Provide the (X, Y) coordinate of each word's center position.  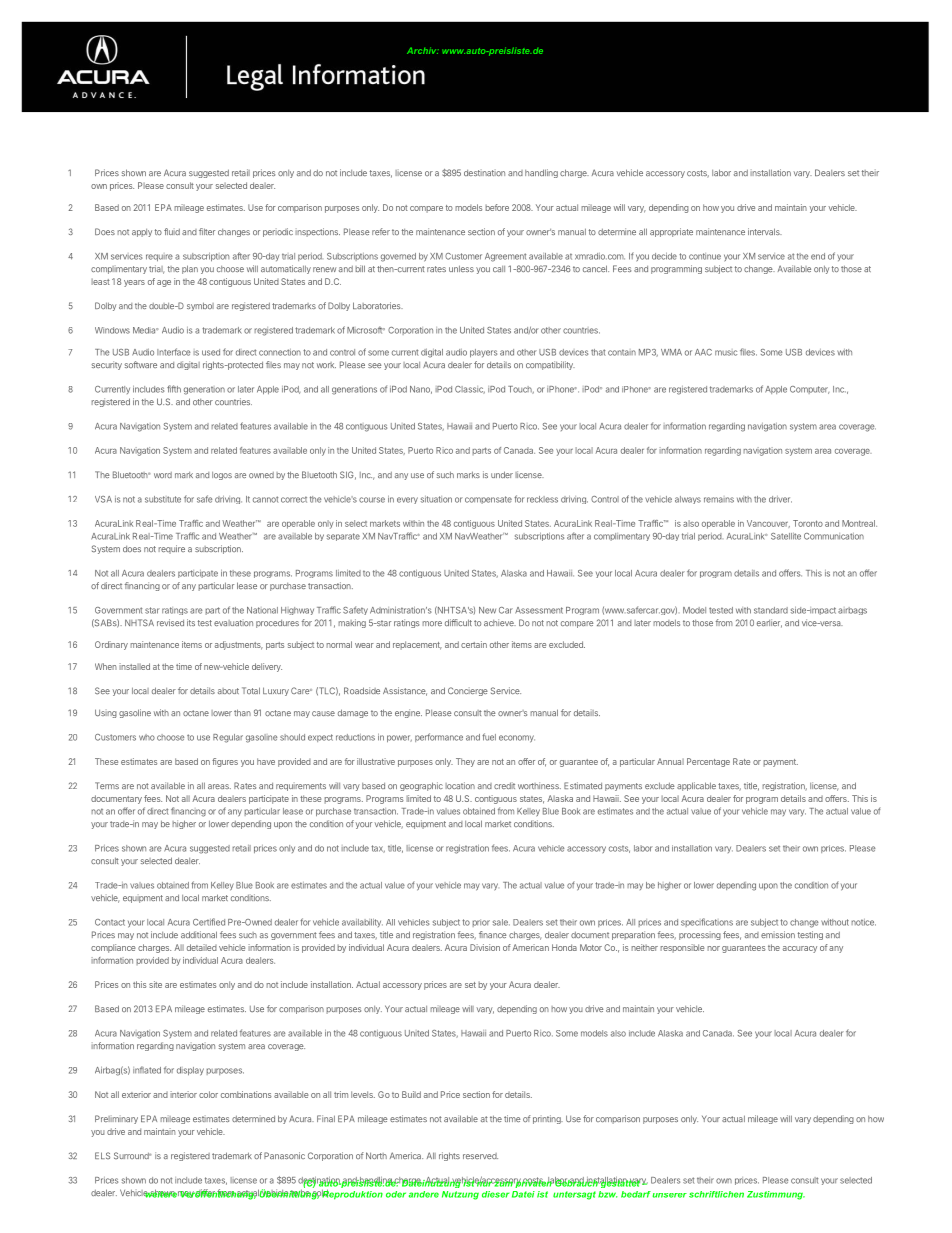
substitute (163, 499)
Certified (209, 922)
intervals (765, 231)
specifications (707, 922)
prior (481, 923)
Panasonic (284, 1155)
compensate (488, 500)
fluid (172, 231)
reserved (480, 1156)
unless (461, 268)
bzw (608, 1194)
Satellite (786, 536)
